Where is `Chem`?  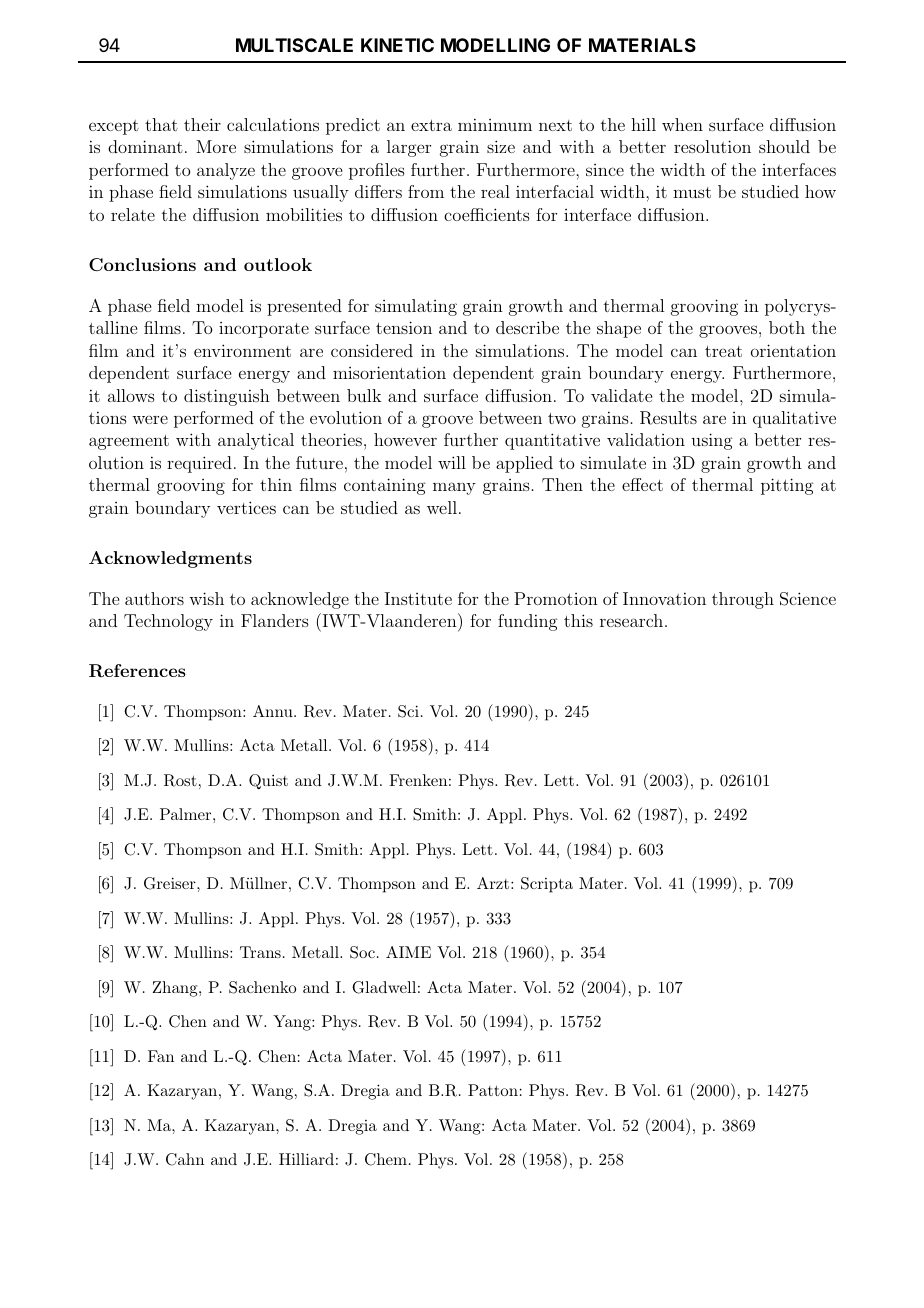
Chem is located at coordinates (386, 1159).
